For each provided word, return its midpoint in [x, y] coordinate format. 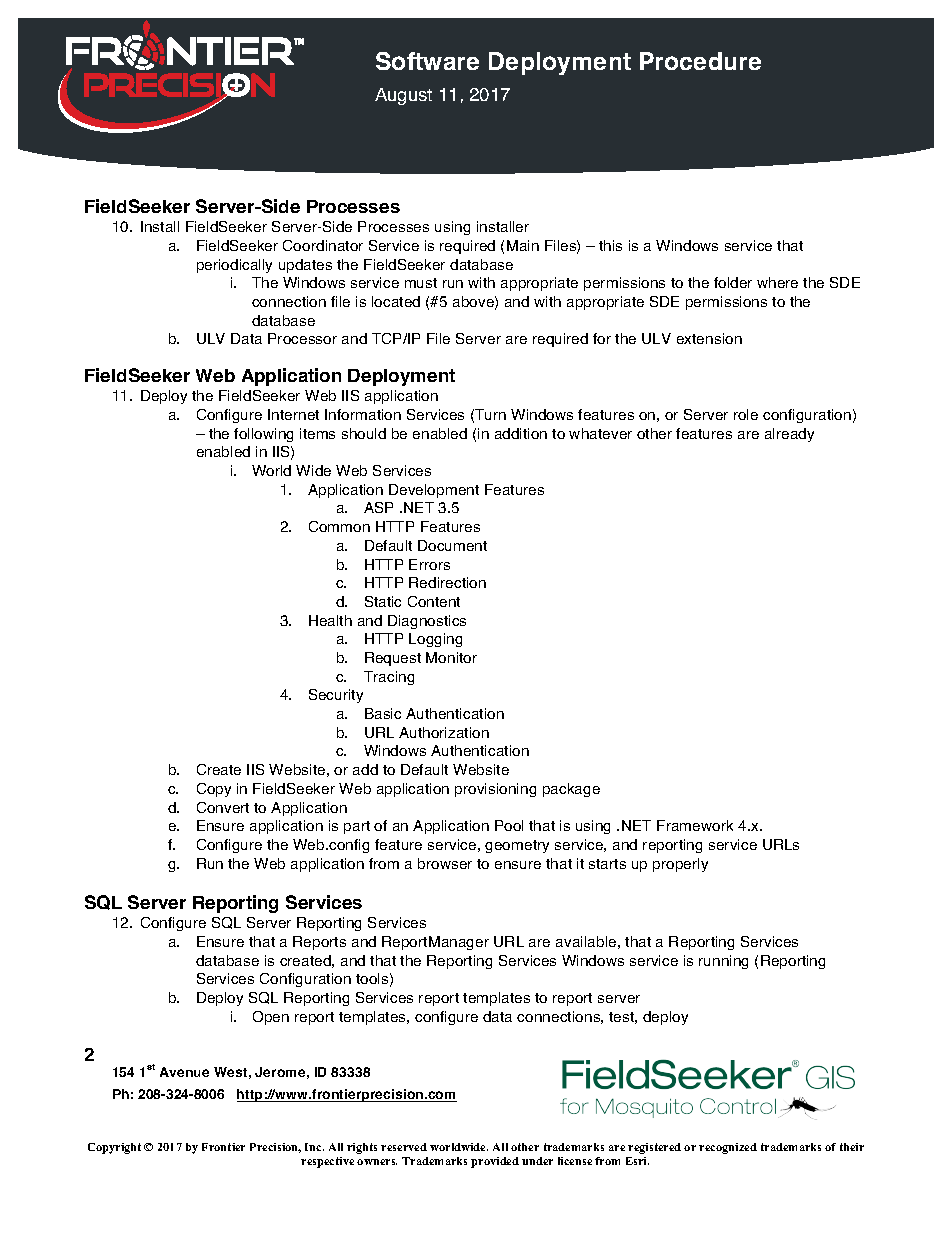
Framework [695, 825]
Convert [223, 807]
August [403, 96]
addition [521, 433]
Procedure [700, 61]
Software [427, 61]
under [537, 1161]
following [263, 435]
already [789, 435]
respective [327, 1162]
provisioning [495, 790]
